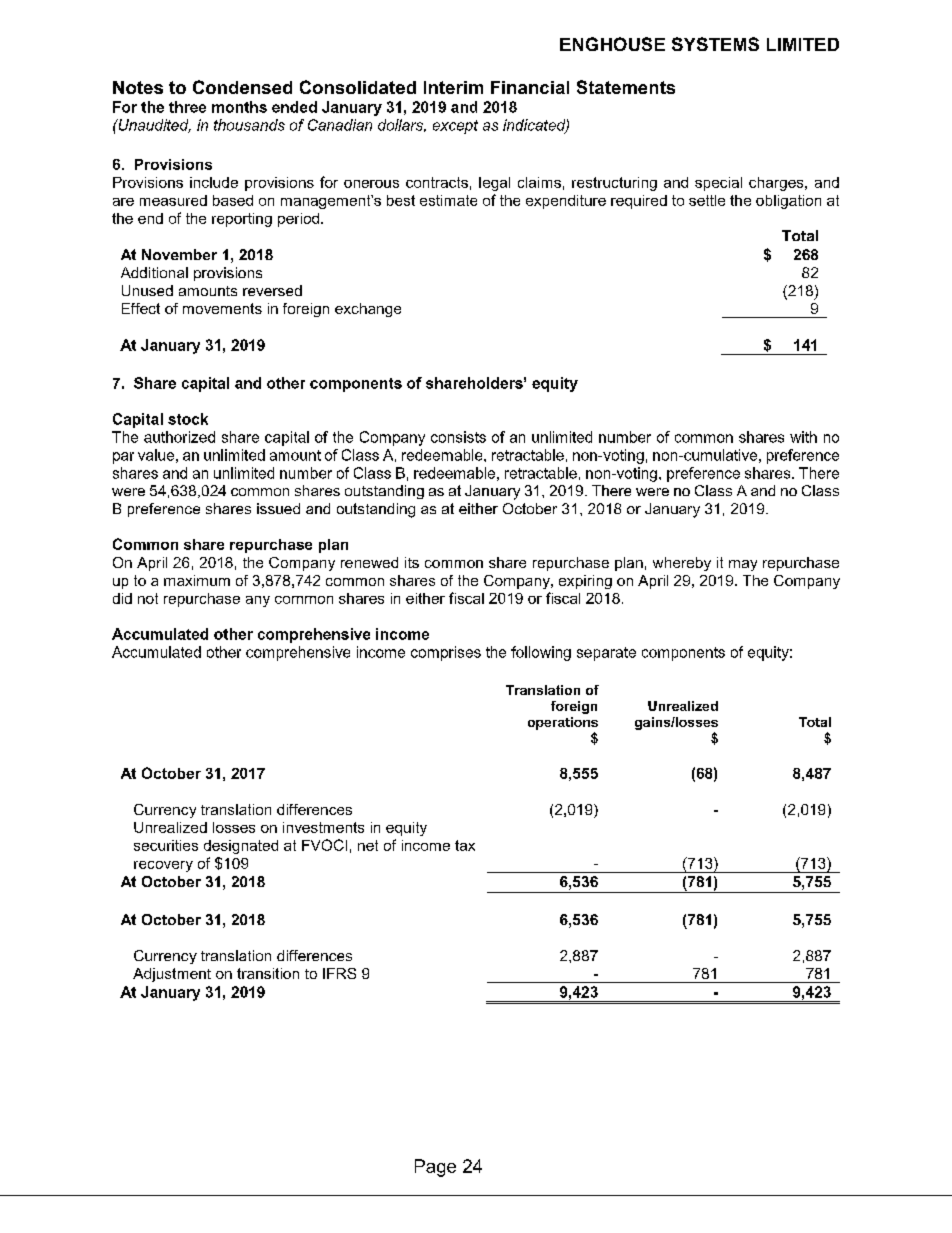 This screenshot has height=1233, width=952. Describe the element at coordinates (715, 44) in the screenshot. I see `SYSTEMS` at that location.
